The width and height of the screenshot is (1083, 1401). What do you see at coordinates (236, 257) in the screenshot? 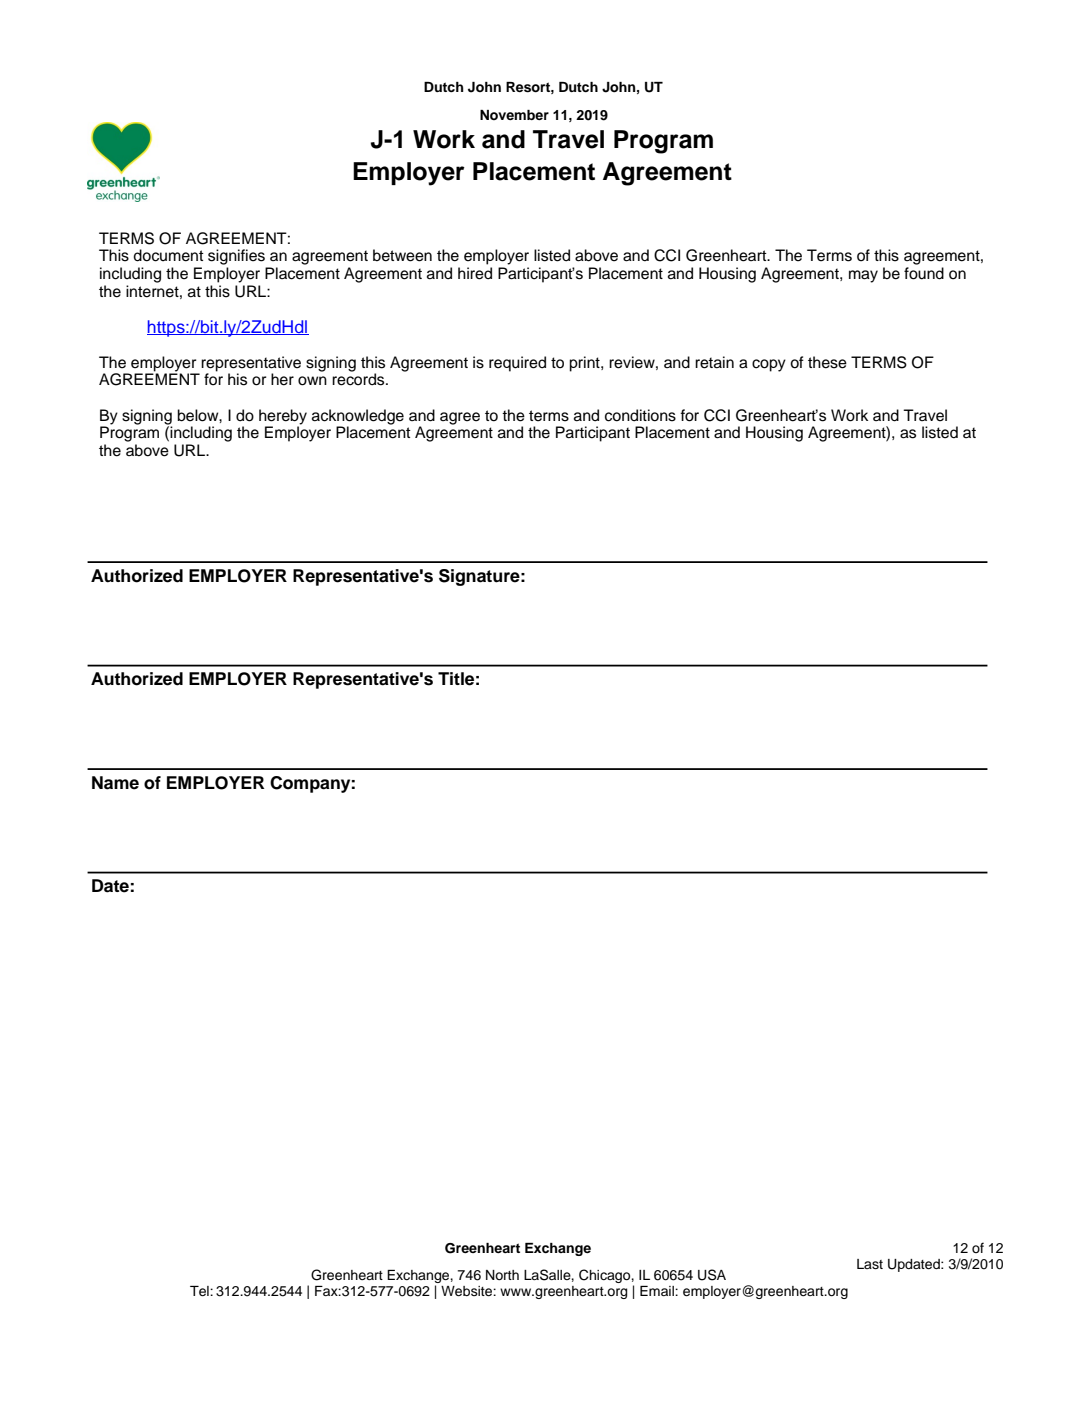
I see `signifies` at bounding box center [236, 257].
